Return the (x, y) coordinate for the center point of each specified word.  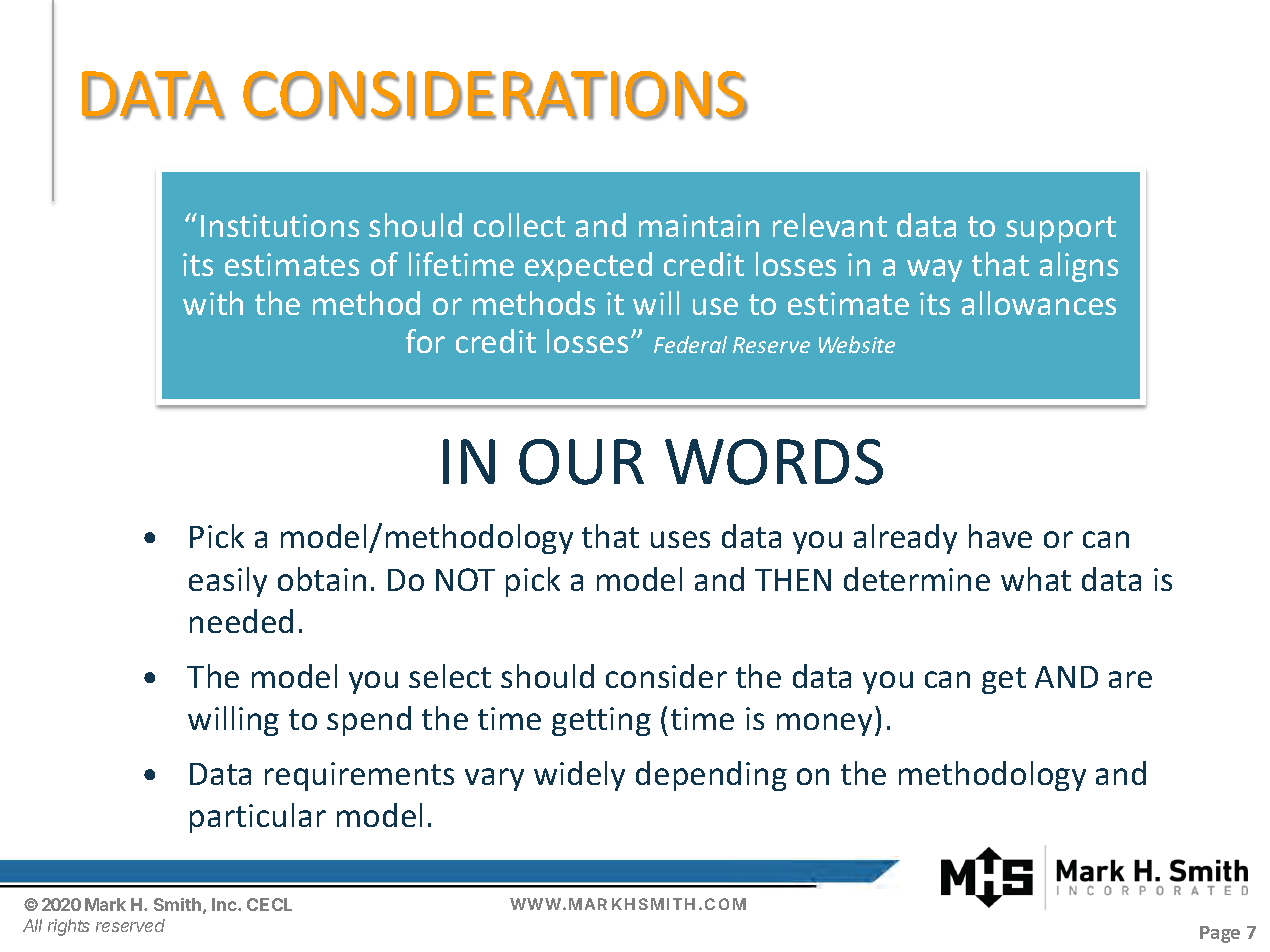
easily (228, 582)
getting (601, 721)
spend (369, 721)
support (1061, 229)
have (1000, 536)
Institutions (280, 225)
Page (1220, 934)
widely (579, 776)
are (1130, 679)
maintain (699, 225)
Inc (225, 904)
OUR (581, 462)
